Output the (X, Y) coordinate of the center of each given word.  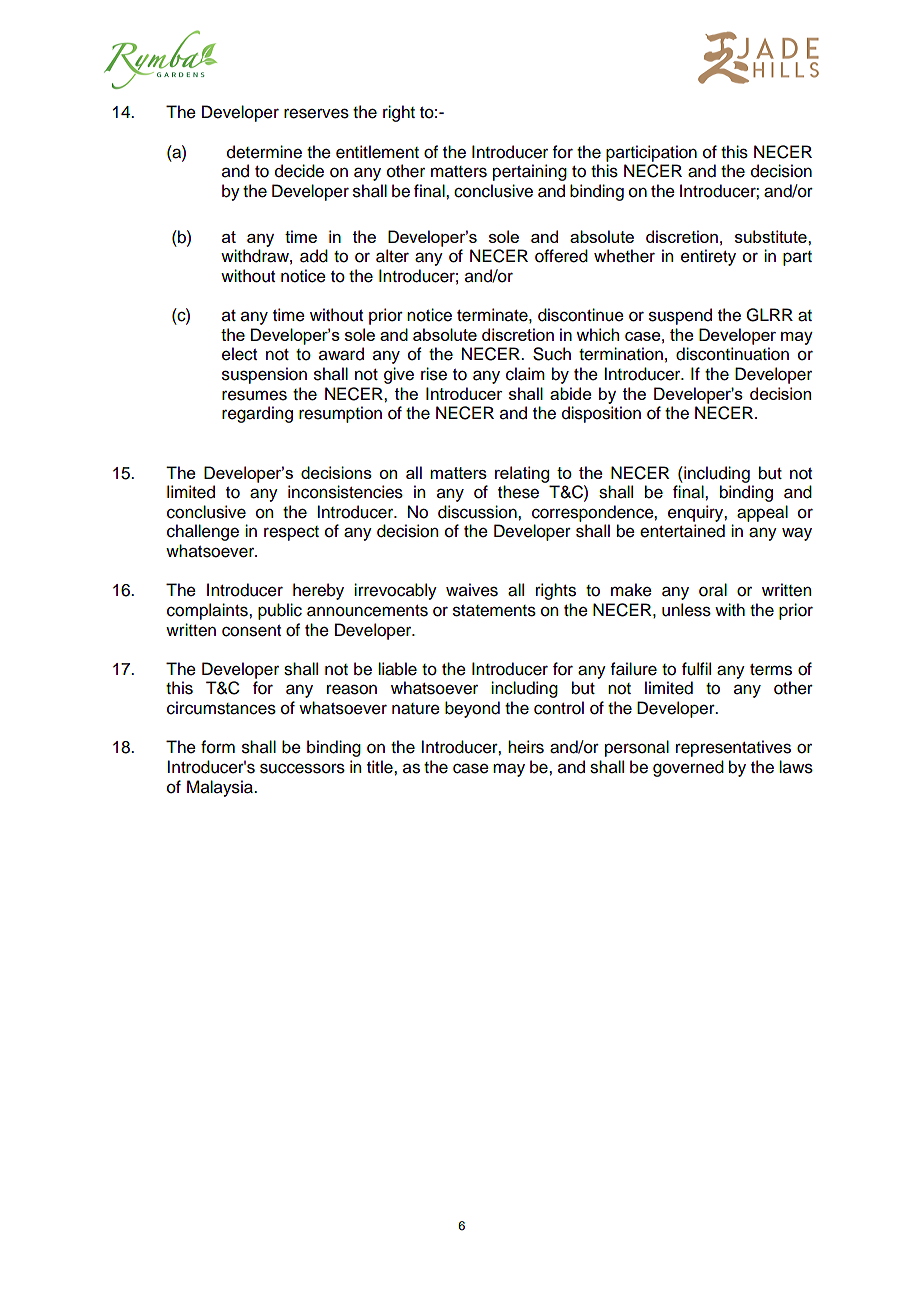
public (280, 611)
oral (713, 590)
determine (264, 152)
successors (302, 768)
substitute (772, 236)
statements (494, 611)
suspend (680, 316)
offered (561, 256)
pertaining (530, 172)
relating (522, 474)
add (314, 256)
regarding (257, 414)
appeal (762, 513)
